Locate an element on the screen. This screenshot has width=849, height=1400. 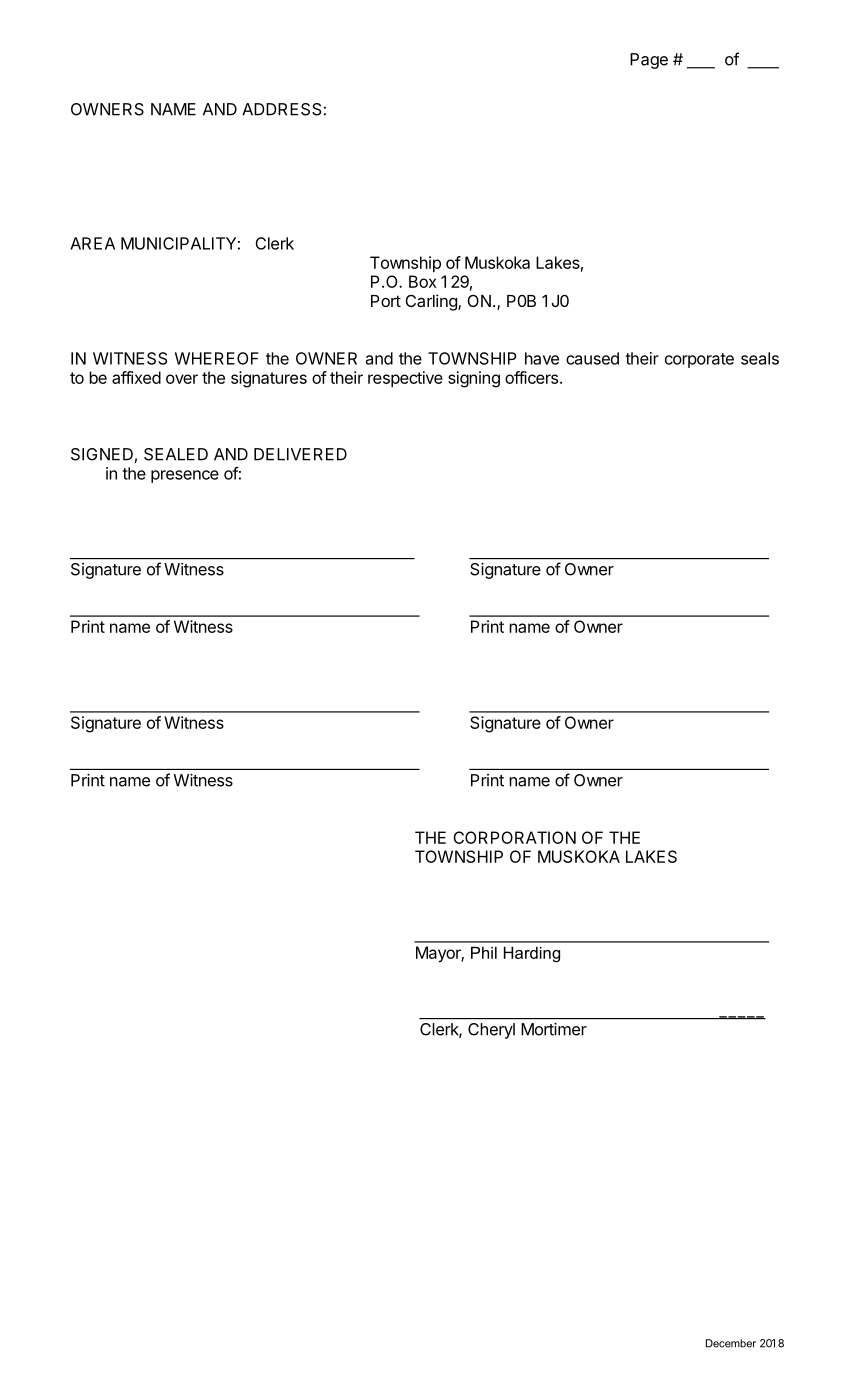
Cheryl is located at coordinates (491, 1031).
